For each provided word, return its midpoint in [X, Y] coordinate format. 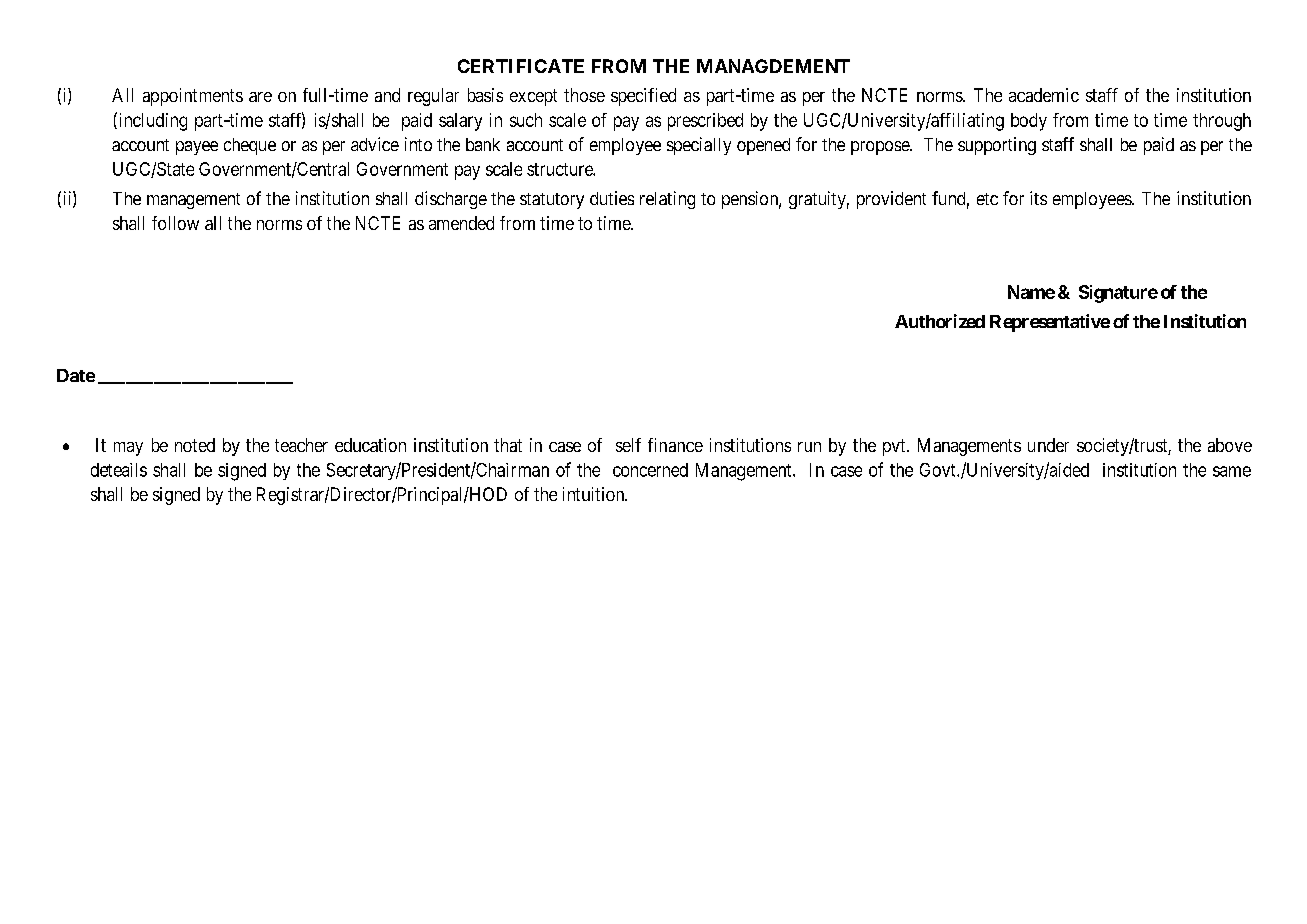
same [1232, 471]
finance [675, 445]
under [1048, 445]
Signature [1118, 294]
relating [667, 200]
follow [175, 223]
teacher [301, 445]
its [1038, 198]
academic [1044, 95]
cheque [250, 146]
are [260, 97]
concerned [650, 470]
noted [195, 445]
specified [643, 97]
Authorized [940, 321]
